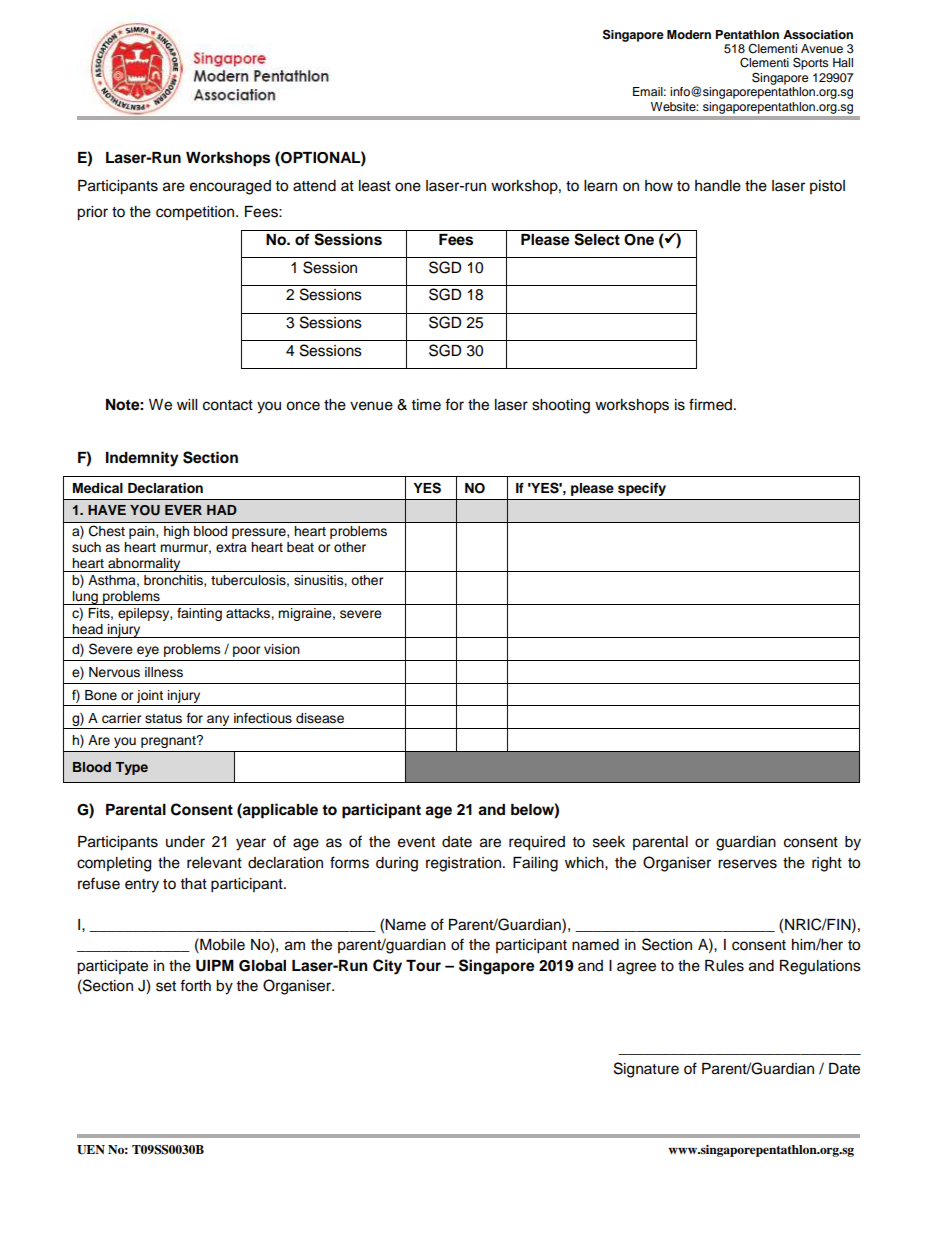  What do you see at coordinates (811, 63) in the screenshot?
I see `Sports` at bounding box center [811, 63].
